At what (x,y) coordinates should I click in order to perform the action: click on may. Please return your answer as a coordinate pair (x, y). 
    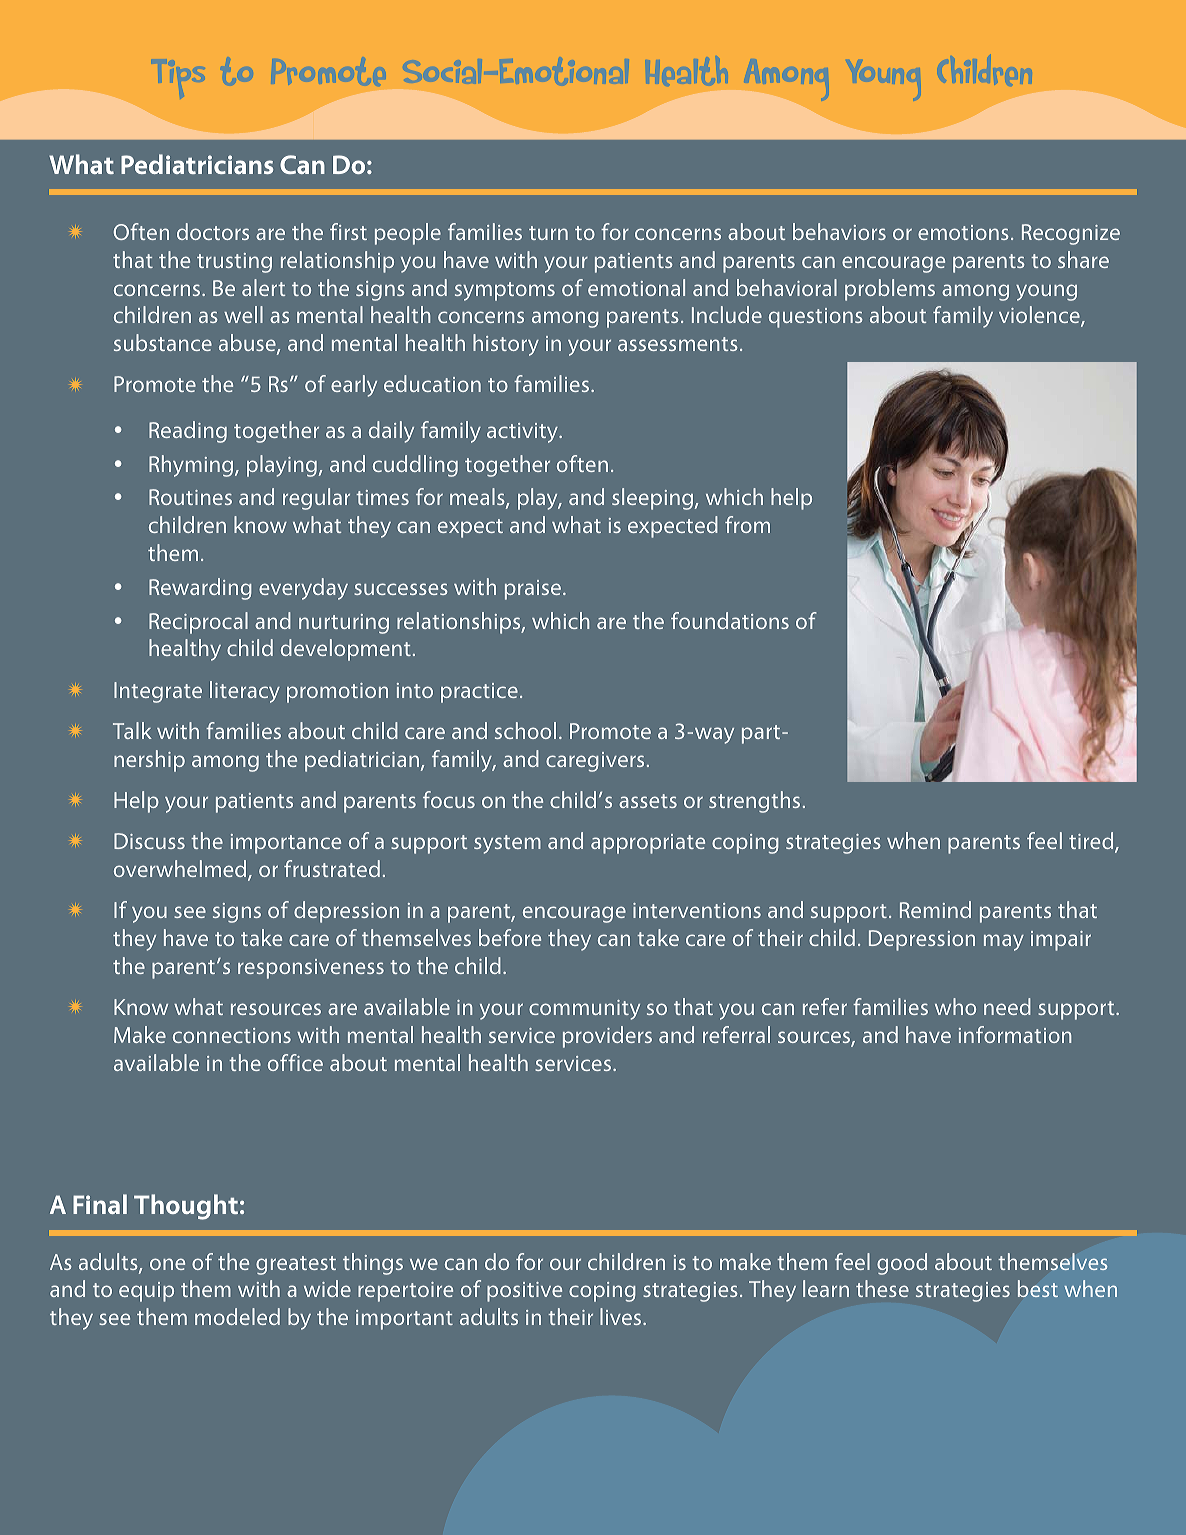
    Looking at the image, I should click on (1004, 942).
